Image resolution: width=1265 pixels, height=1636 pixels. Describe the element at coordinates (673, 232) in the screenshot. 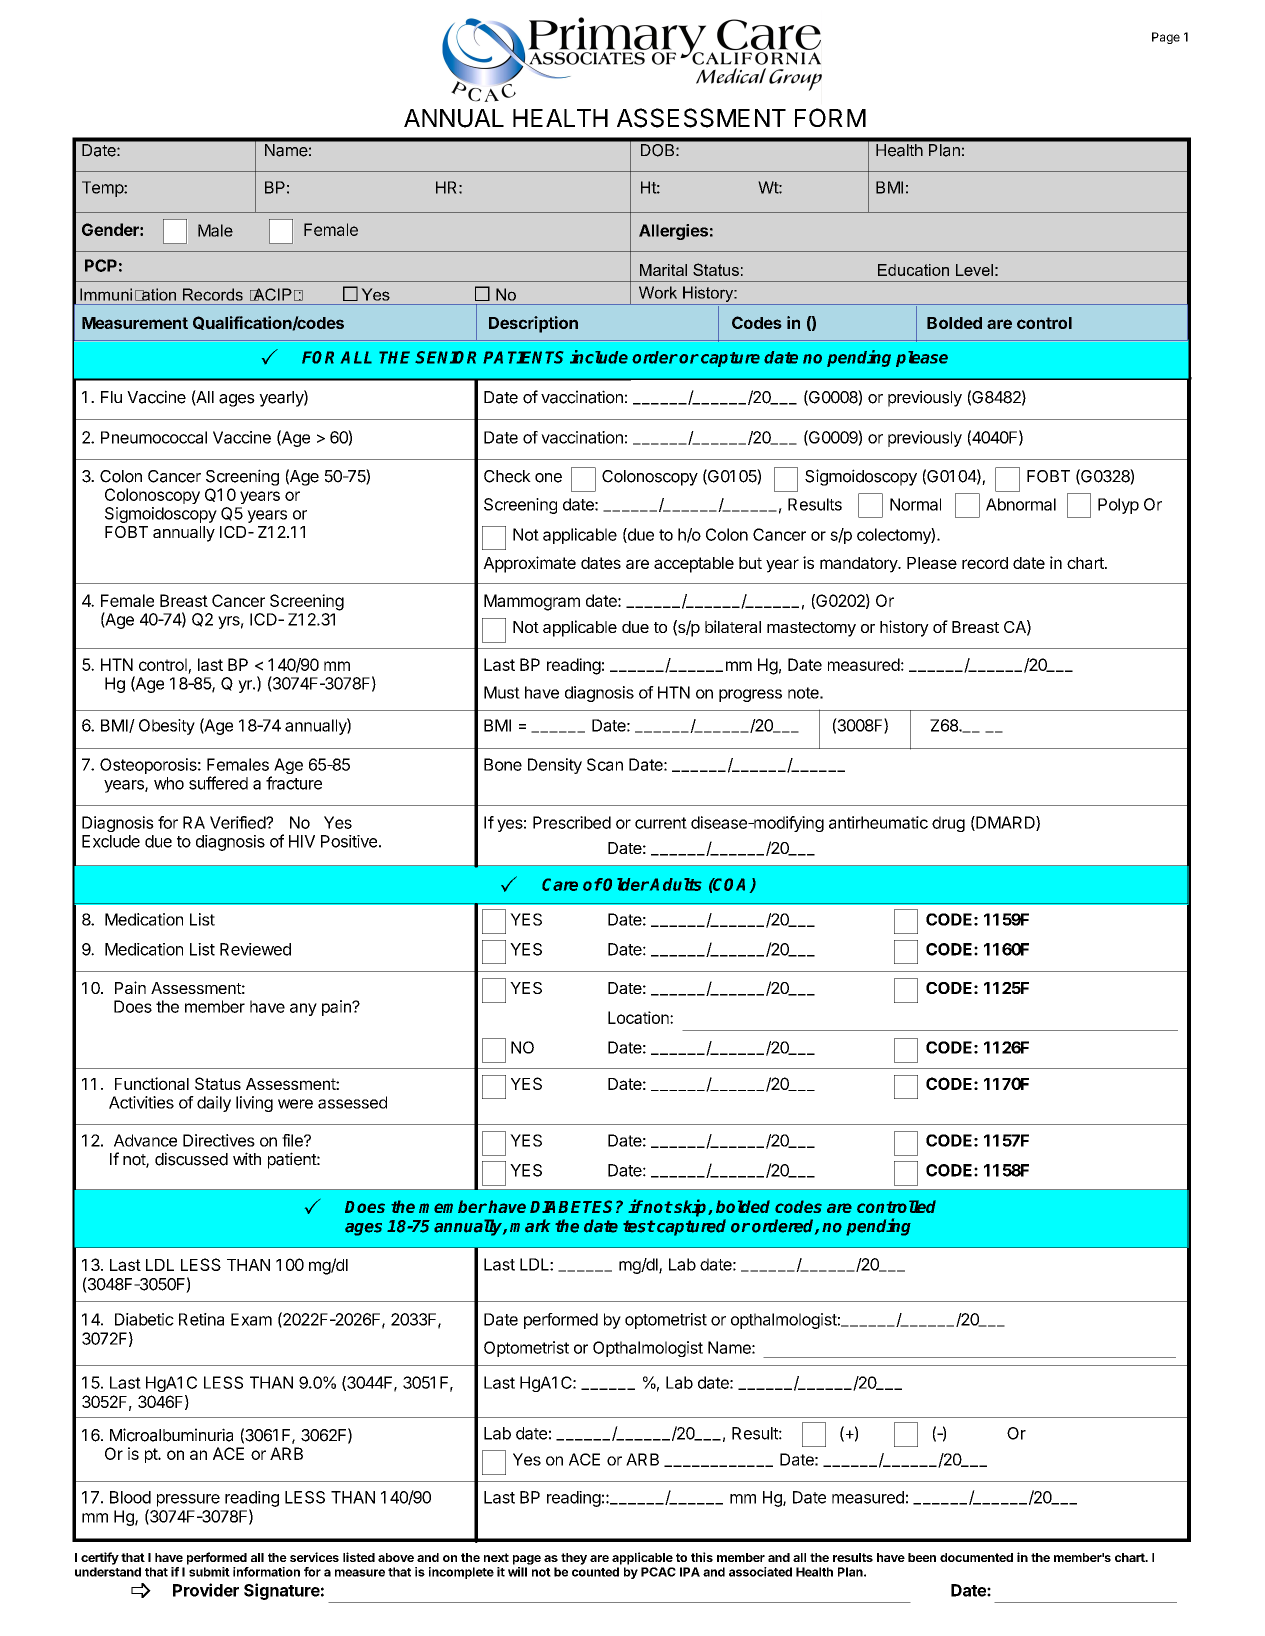

I see `Allergies` at that location.
